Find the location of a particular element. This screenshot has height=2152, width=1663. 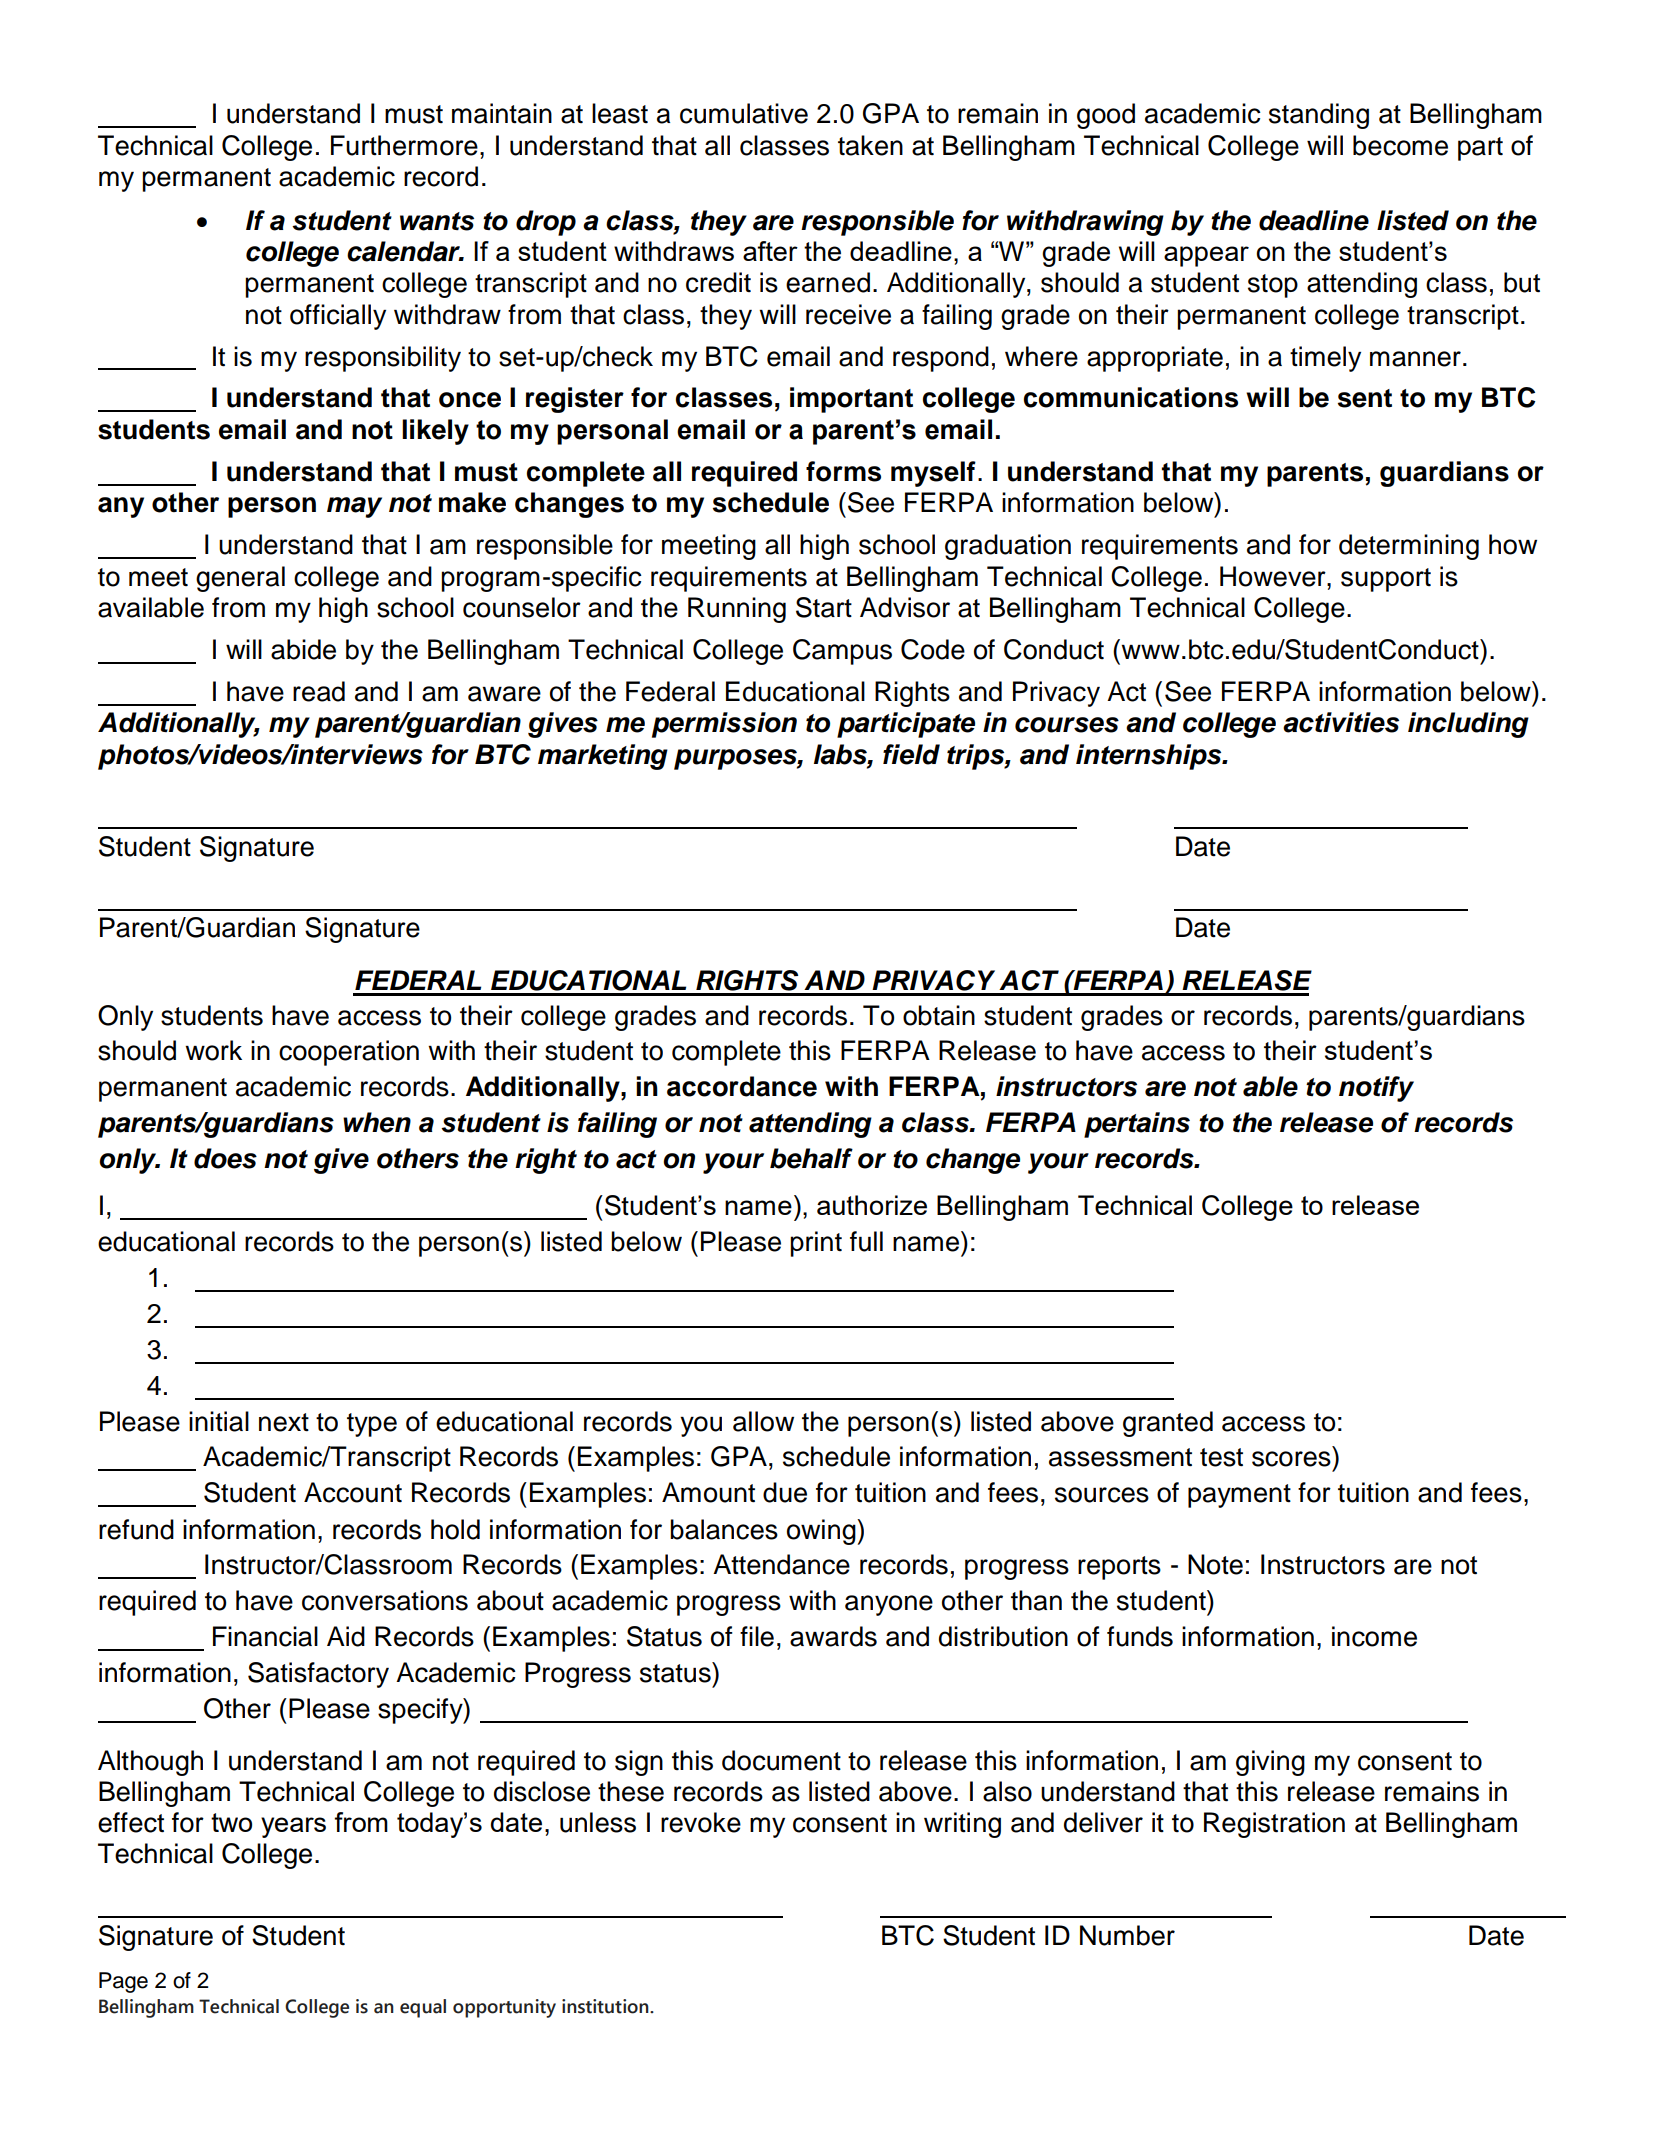

notify is located at coordinates (1376, 1089).
